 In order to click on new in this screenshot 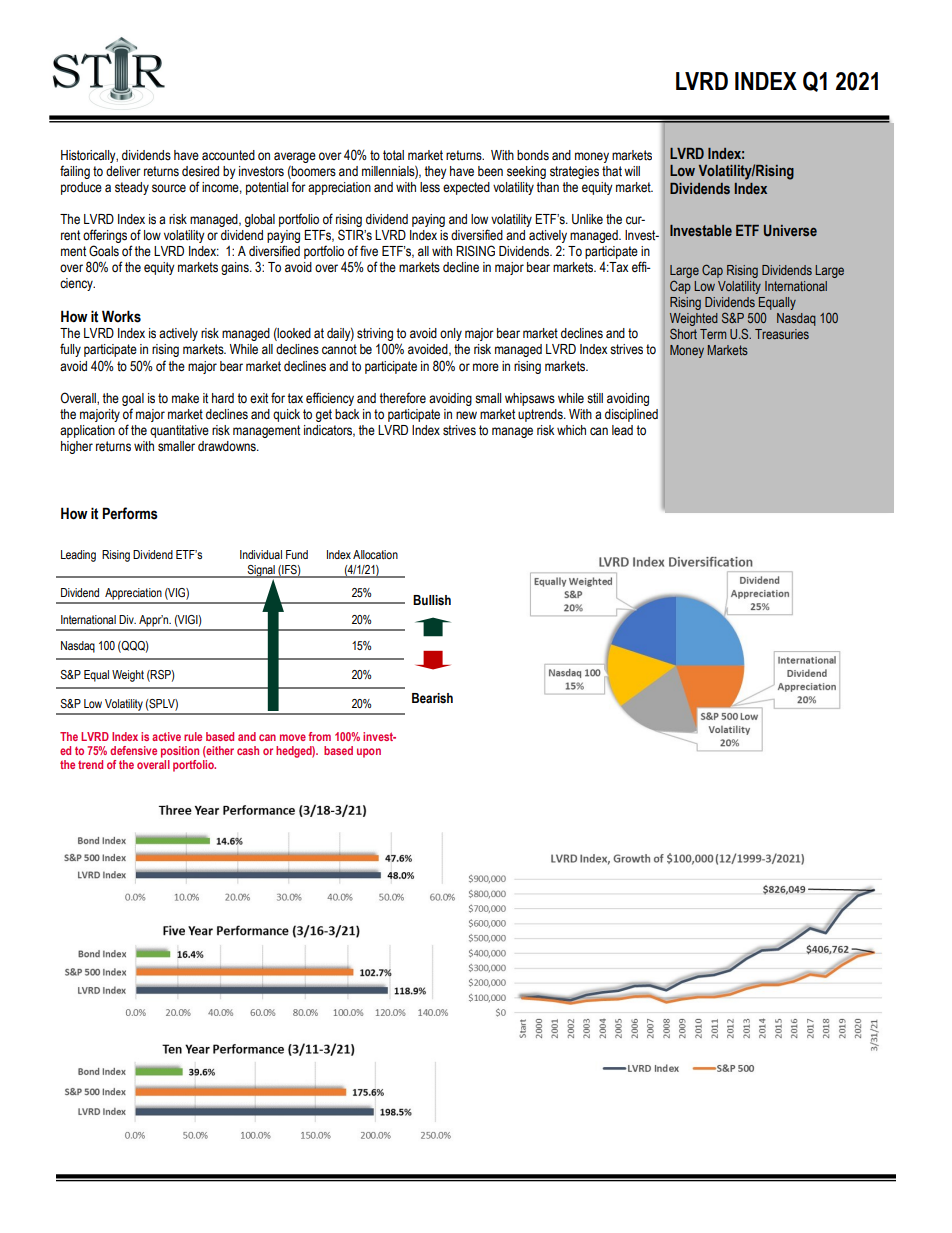, I will do `click(466, 415)`.
